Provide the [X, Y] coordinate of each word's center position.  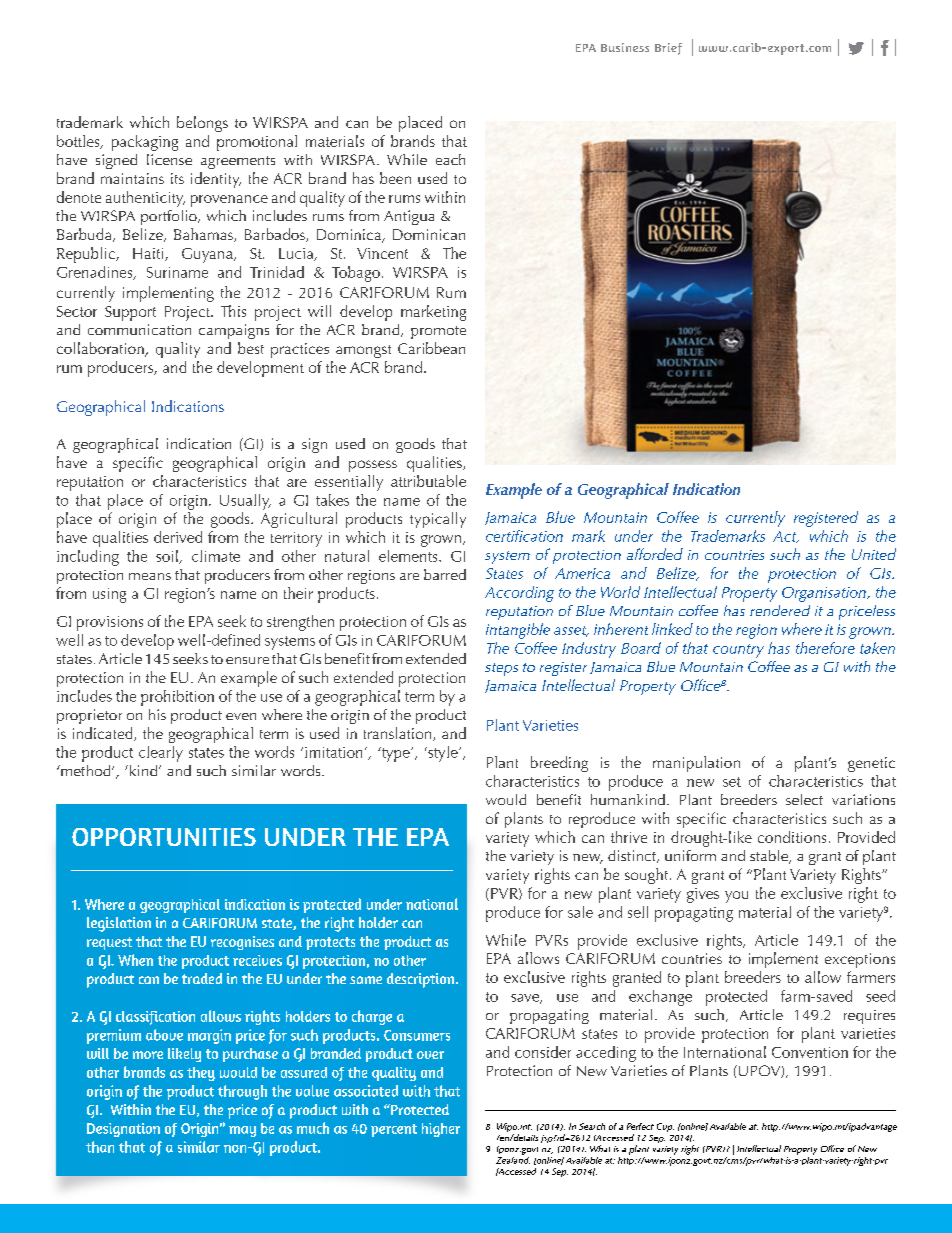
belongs [202, 124]
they [201, 1074]
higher [441, 1130]
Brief [668, 49]
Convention [810, 1052]
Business [625, 47]
